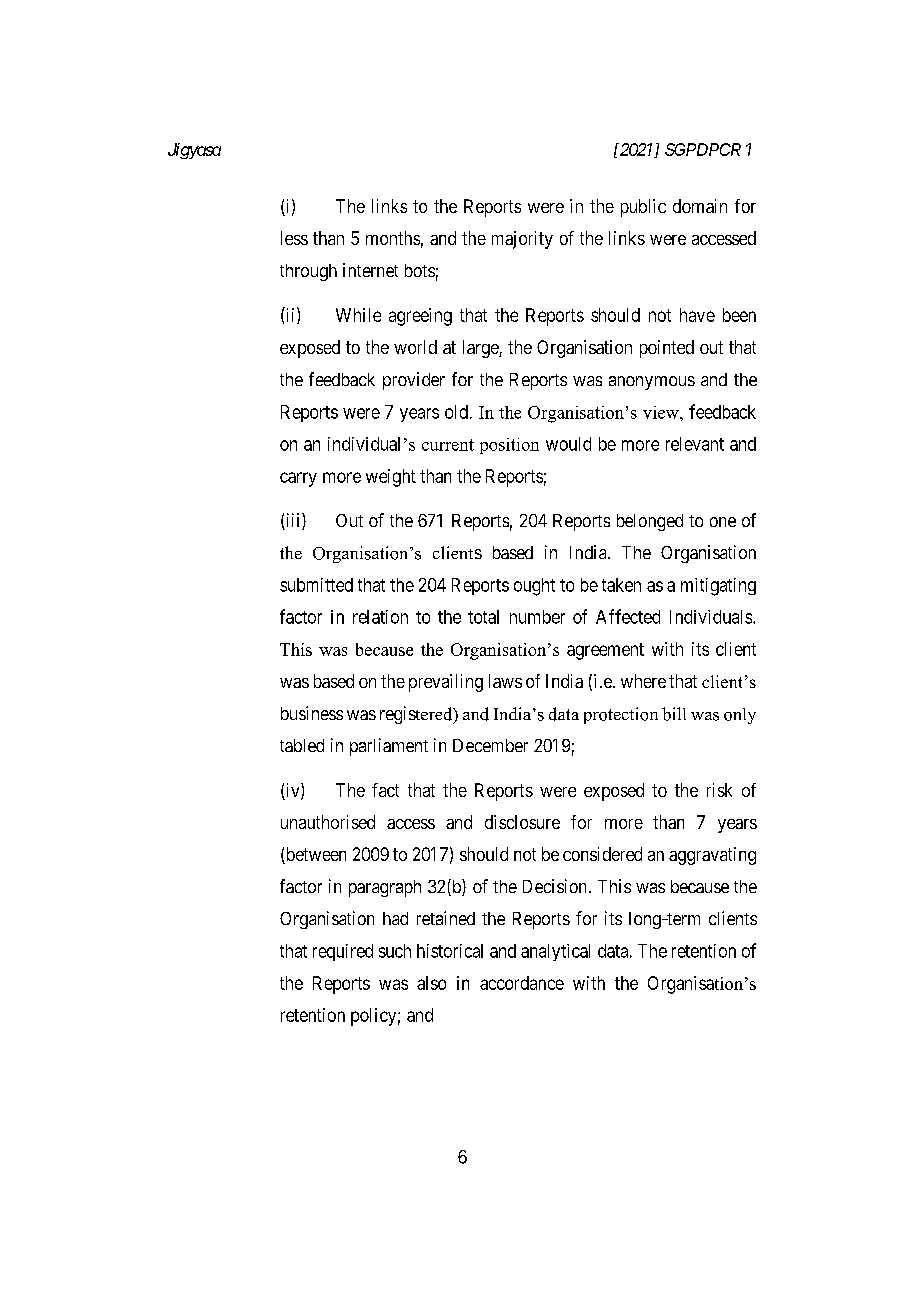 This screenshot has width=924, height=1307. Describe the element at coordinates (700, 206) in the screenshot. I see `domain` at that location.
